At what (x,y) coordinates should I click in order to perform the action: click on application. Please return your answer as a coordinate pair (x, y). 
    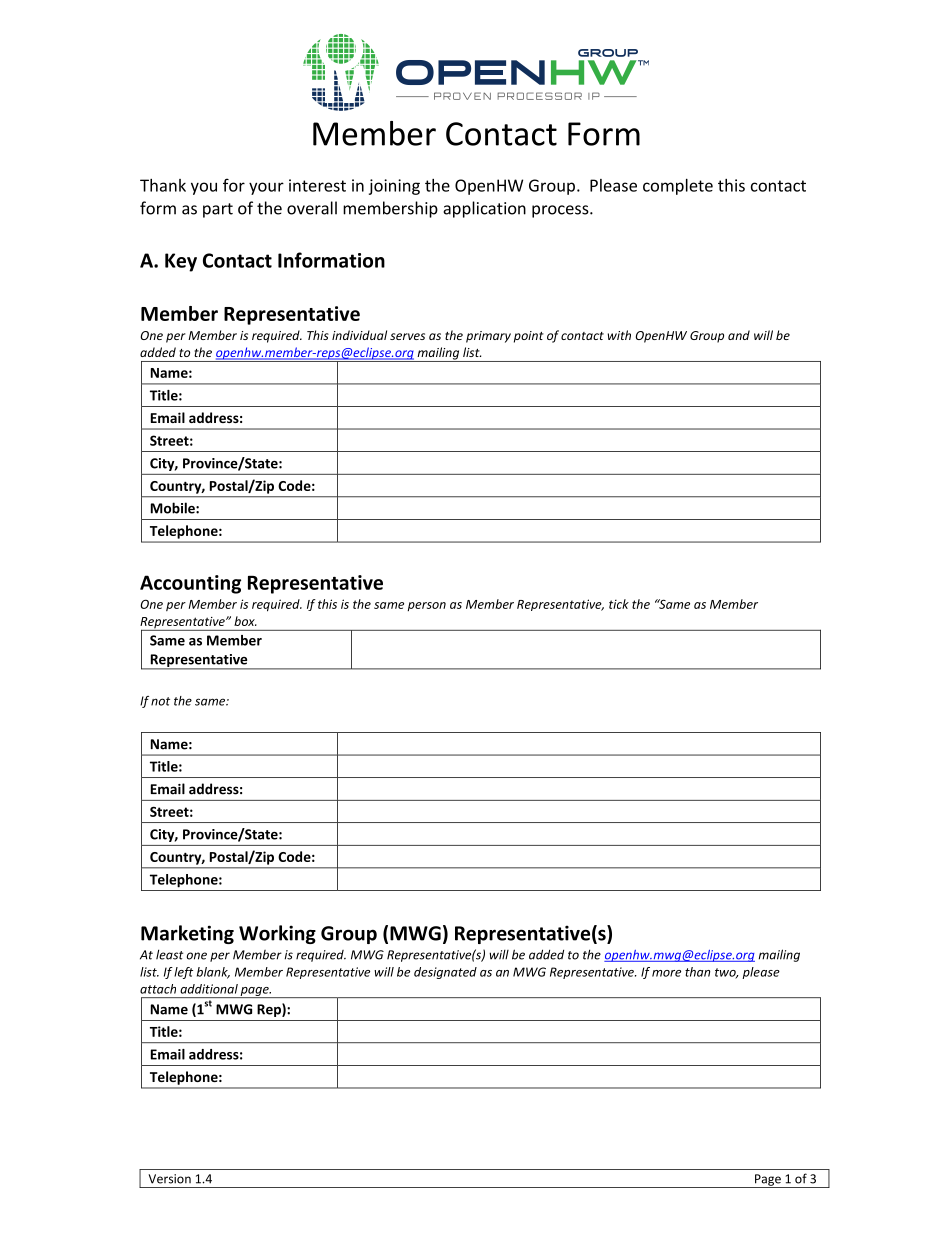
    Looking at the image, I should click on (484, 209).
